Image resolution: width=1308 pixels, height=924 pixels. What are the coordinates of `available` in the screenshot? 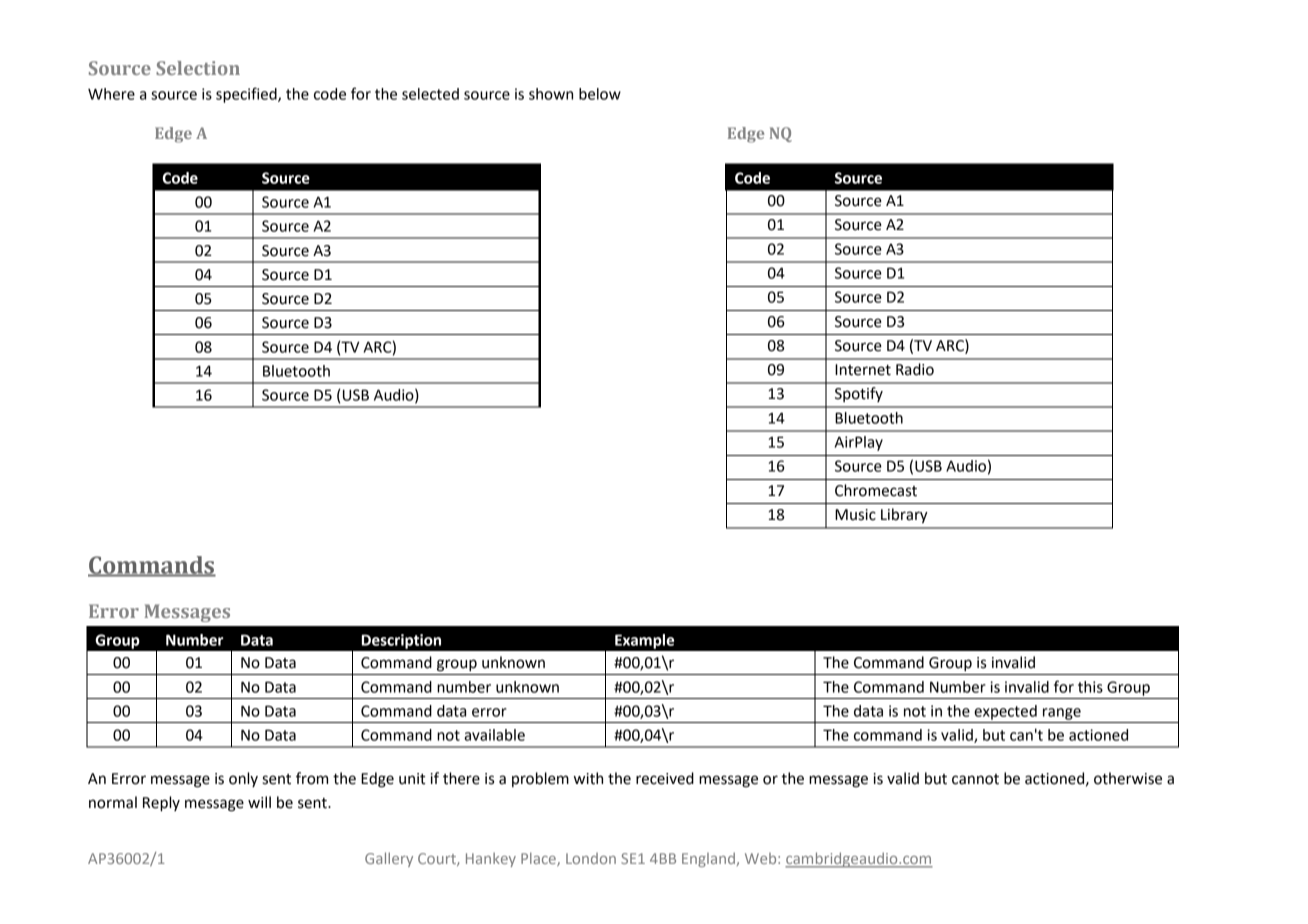 It's located at (494, 735).
